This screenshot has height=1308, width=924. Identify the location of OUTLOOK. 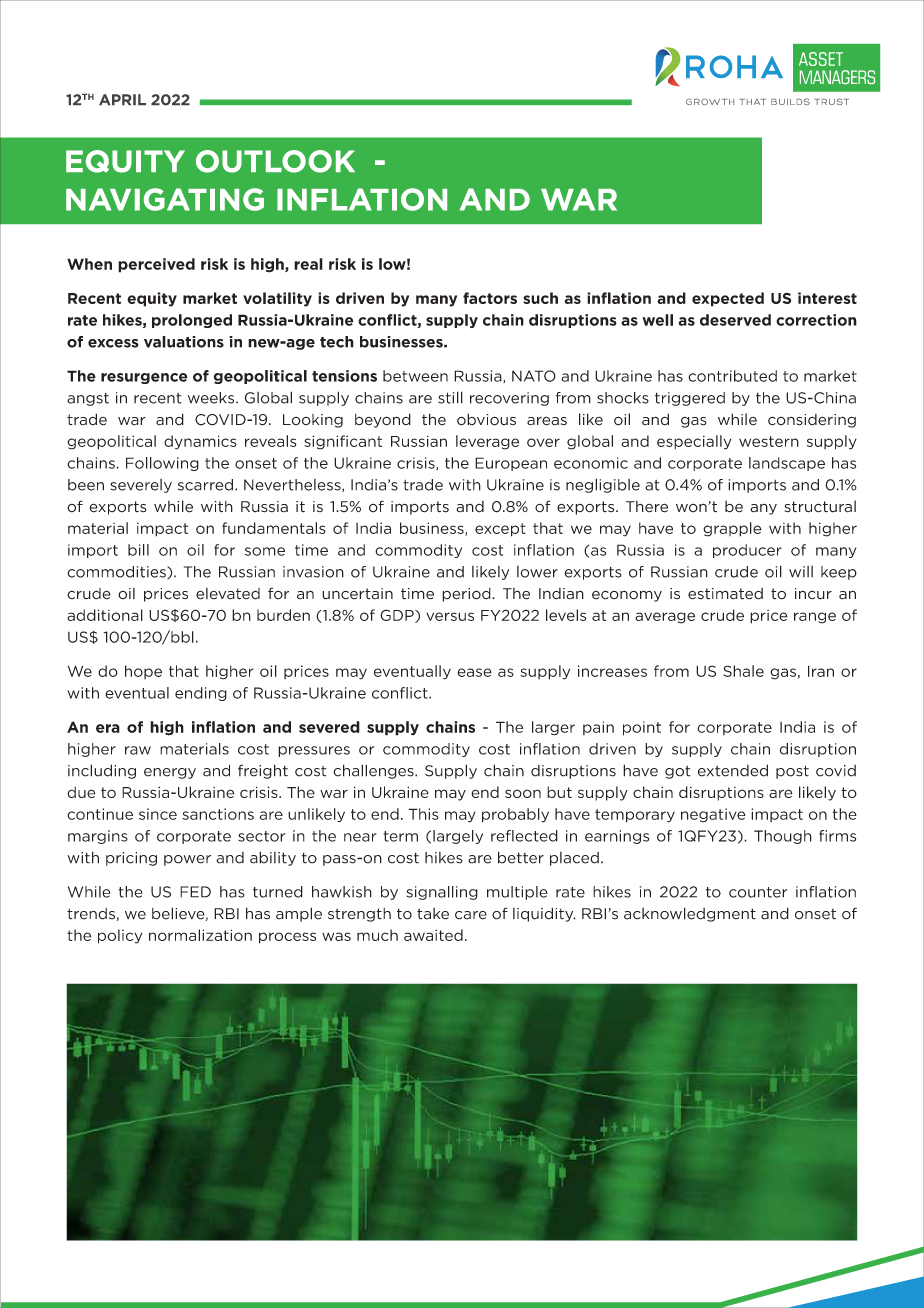
(275, 161).
